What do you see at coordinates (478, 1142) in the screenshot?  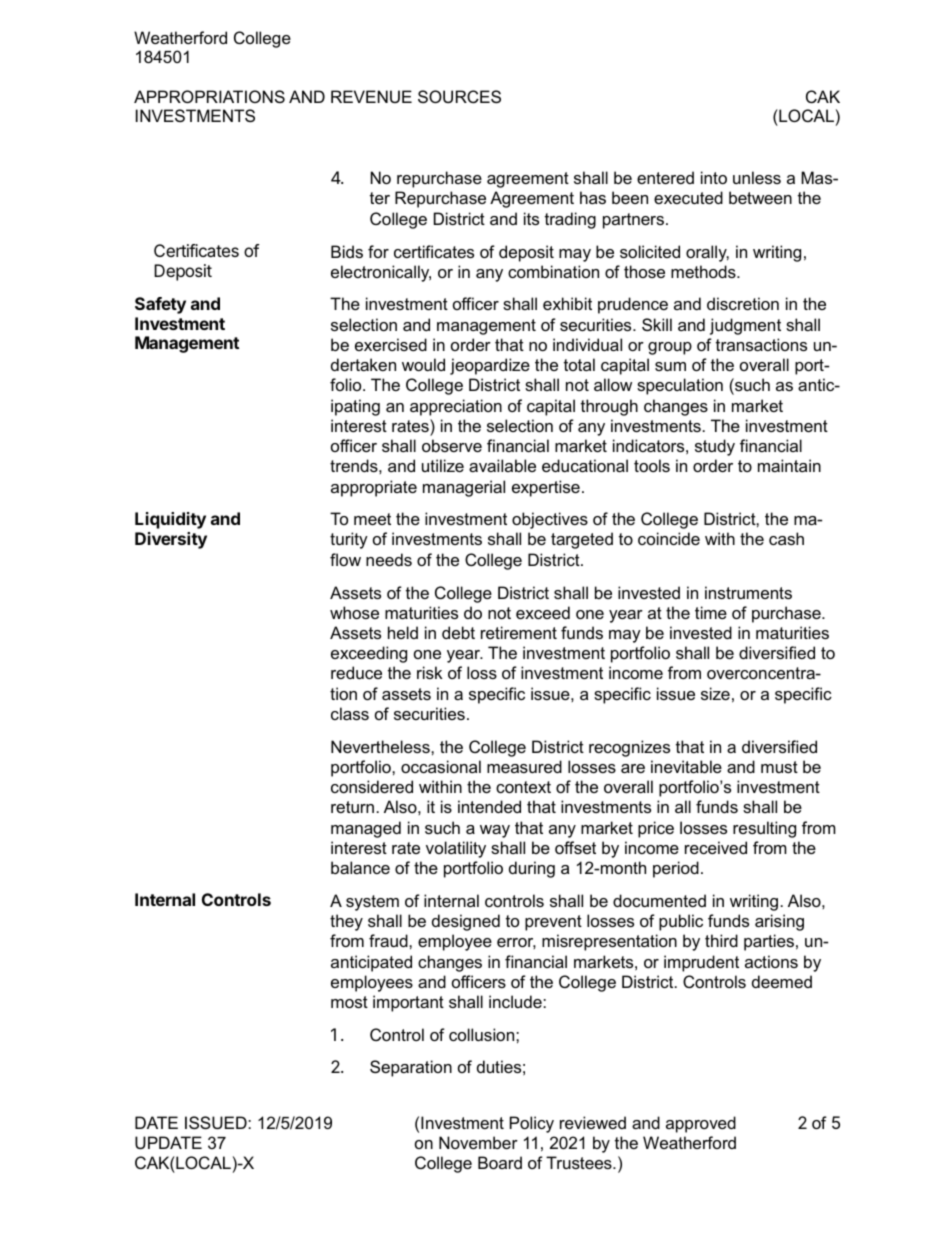 I see `November` at bounding box center [478, 1142].
